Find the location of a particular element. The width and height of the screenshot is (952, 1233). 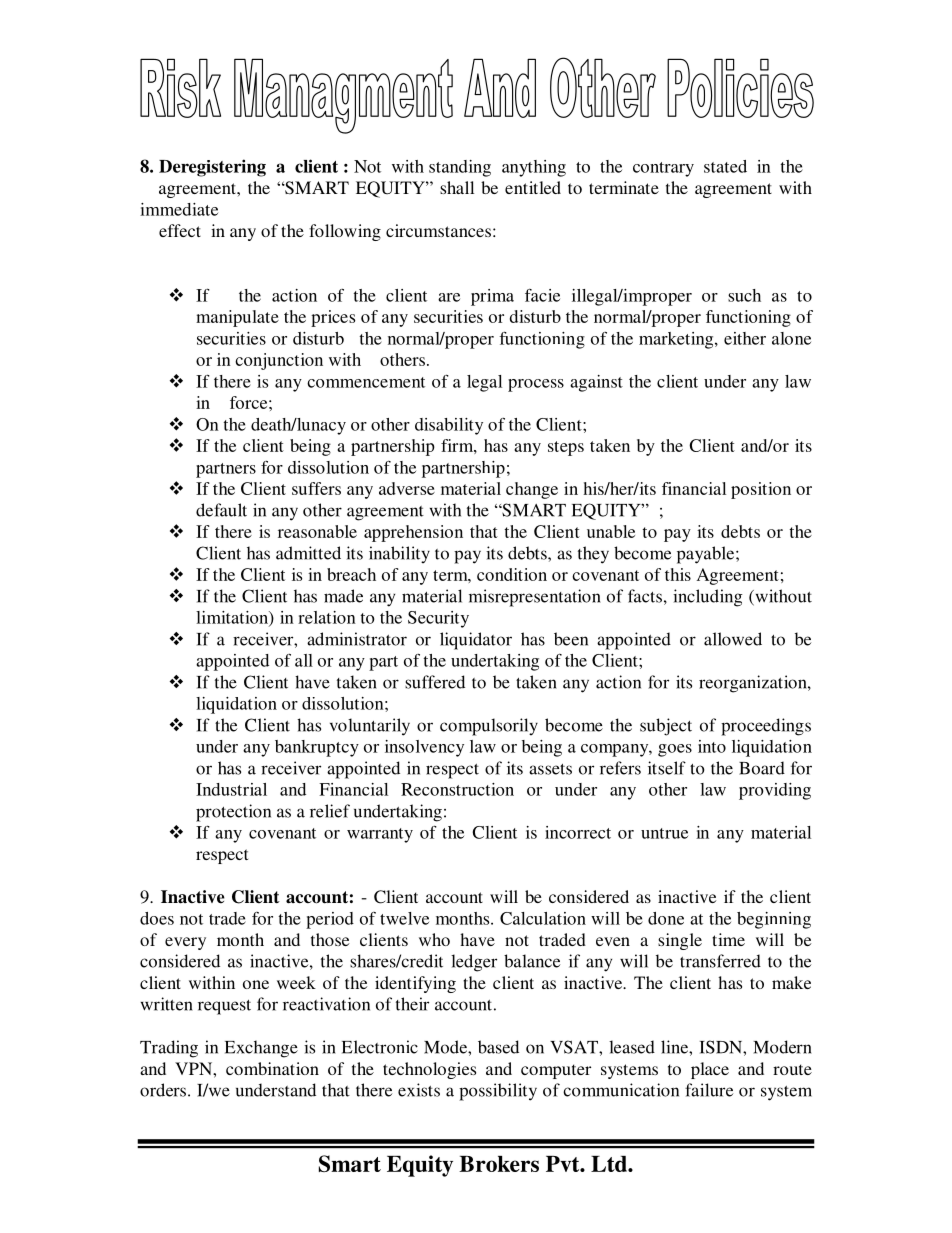

orders is located at coordinates (164, 1090).
